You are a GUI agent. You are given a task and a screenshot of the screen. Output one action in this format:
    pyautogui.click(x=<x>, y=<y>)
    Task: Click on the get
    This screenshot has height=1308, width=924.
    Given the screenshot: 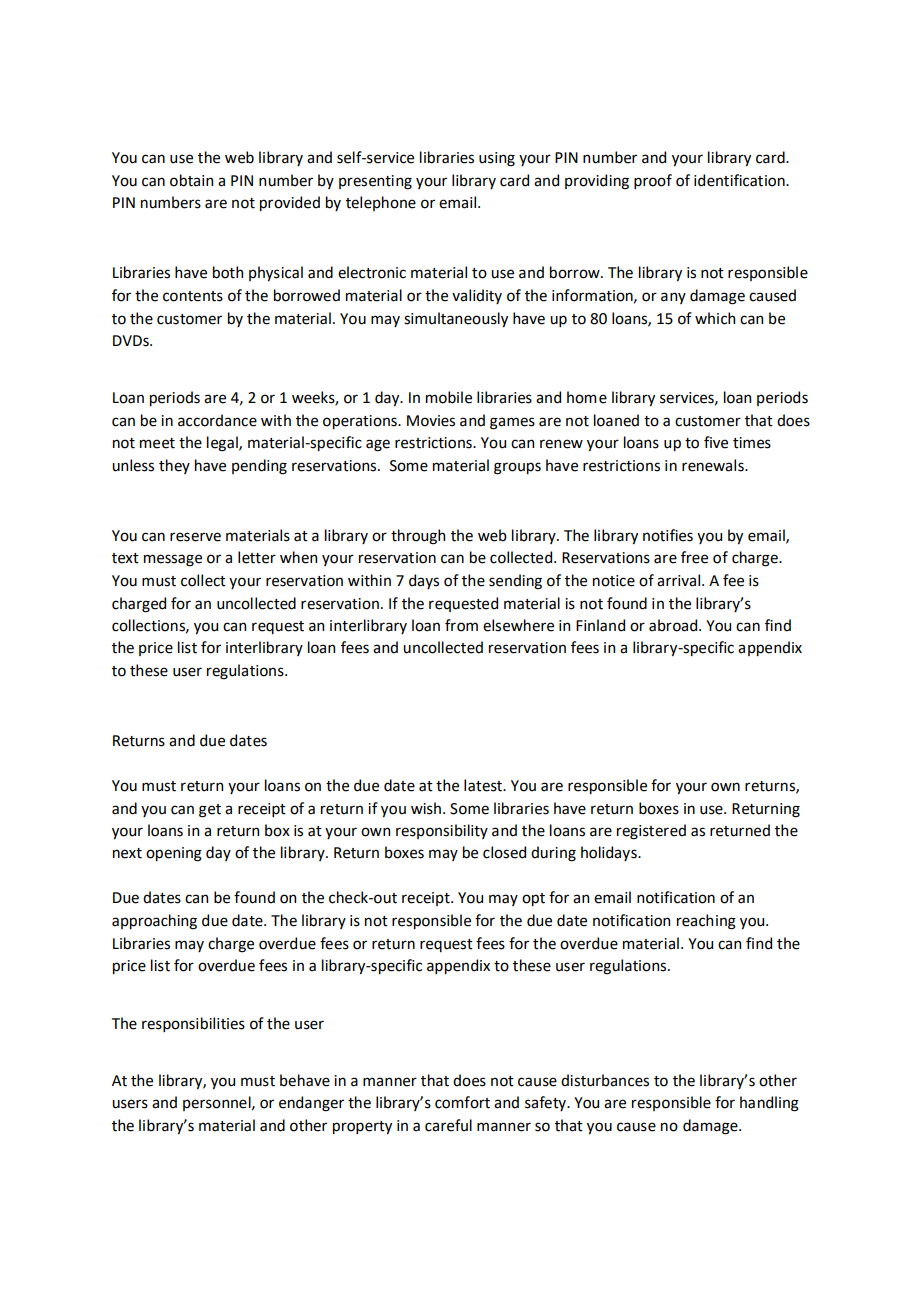 What is the action you would take?
    pyautogui.click(x=210, y=811)
